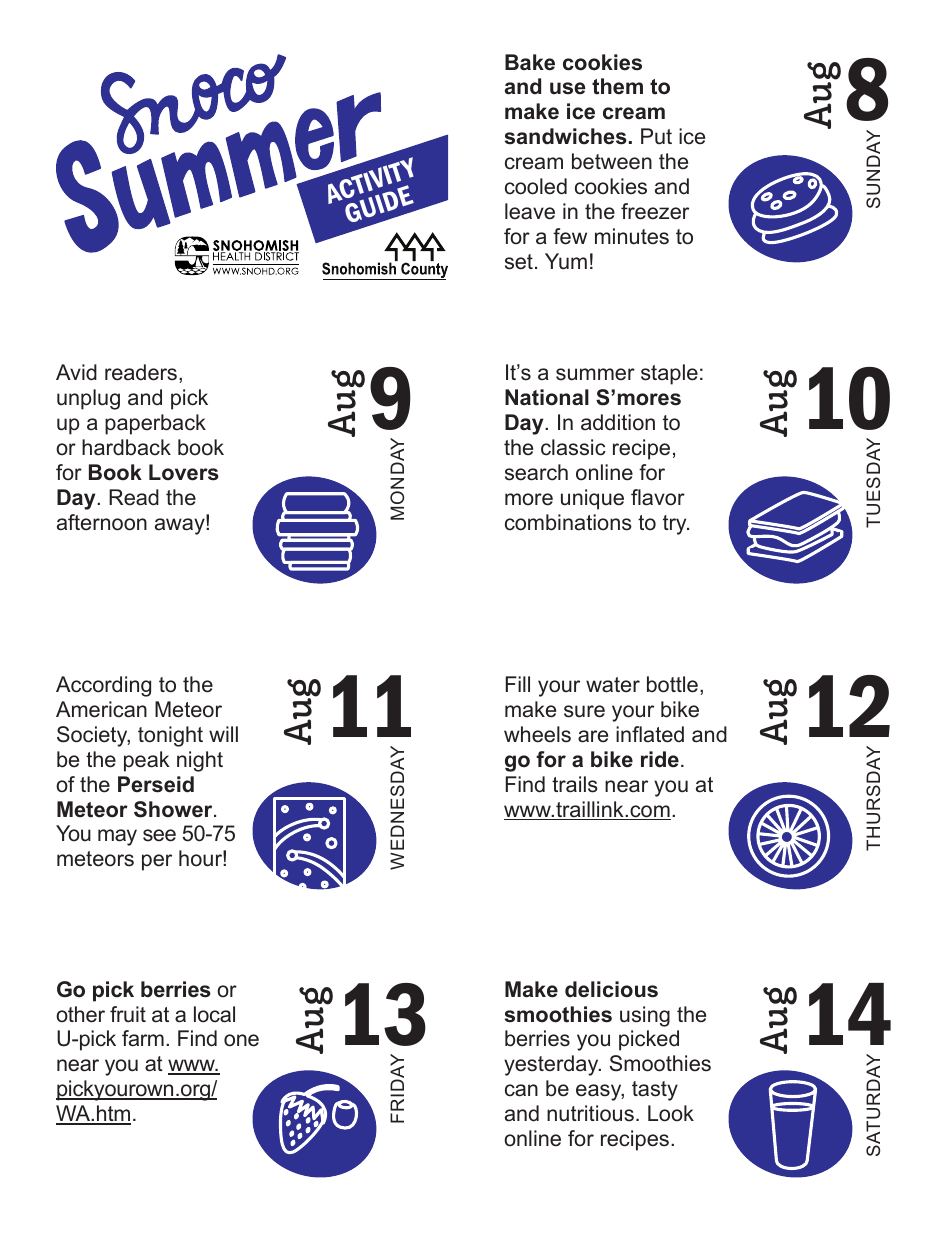 This screenshot has width=952, height=1233. What do you see at coordinates (518, 684) in the screenshot?
I see `Fill` at bounding box center [518, 684].
